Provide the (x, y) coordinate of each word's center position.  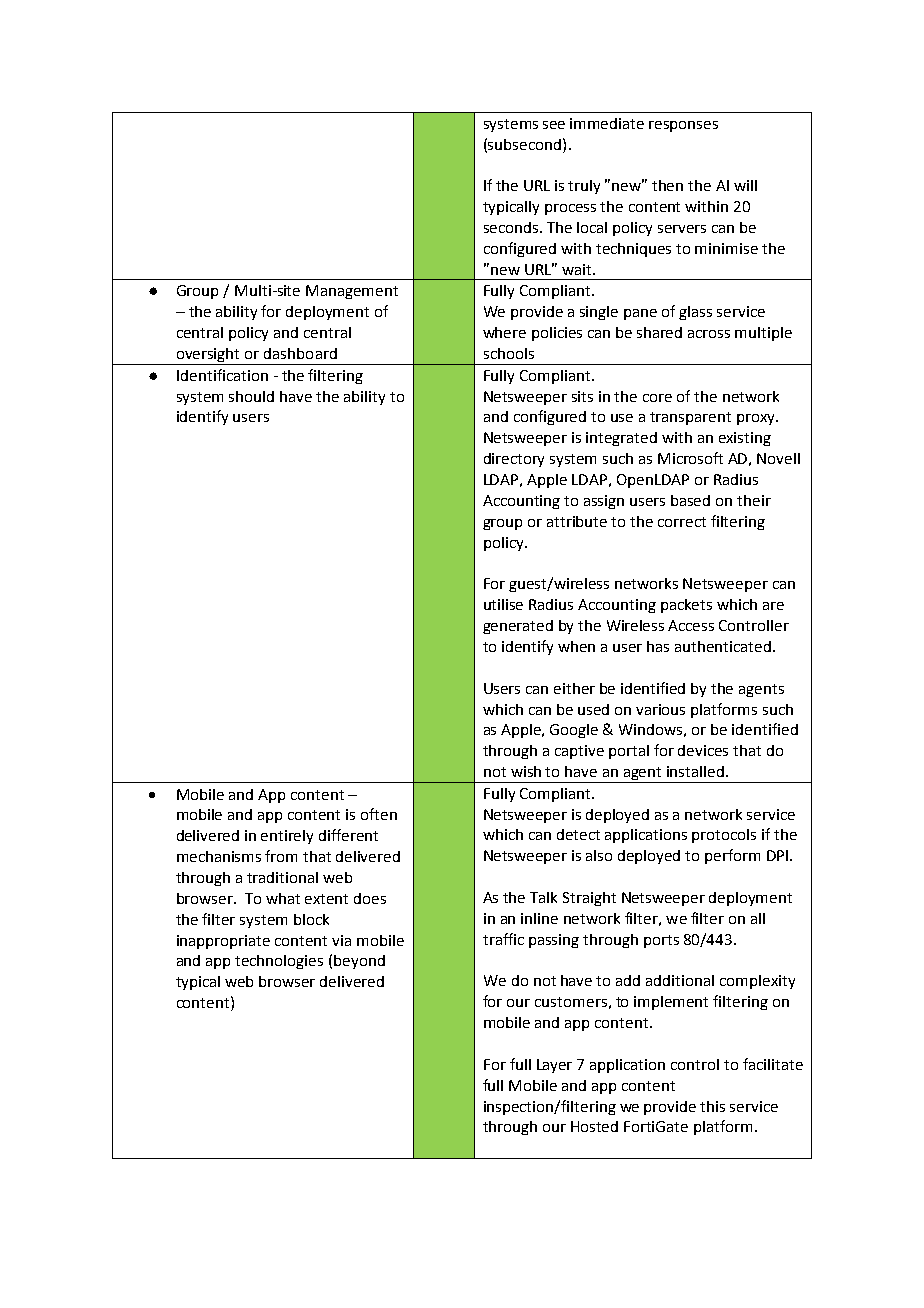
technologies (279, 962)
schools (509, 353)
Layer (554, 1066)
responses (683, 126)
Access (691, 625)
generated (518, 627)
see (554, 125)
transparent (690, 418)
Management (352, 292)
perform (732, 856)
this (712, 1106)
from (281, 856)
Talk (543, 897)
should (251, 396)
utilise (503, 604)
